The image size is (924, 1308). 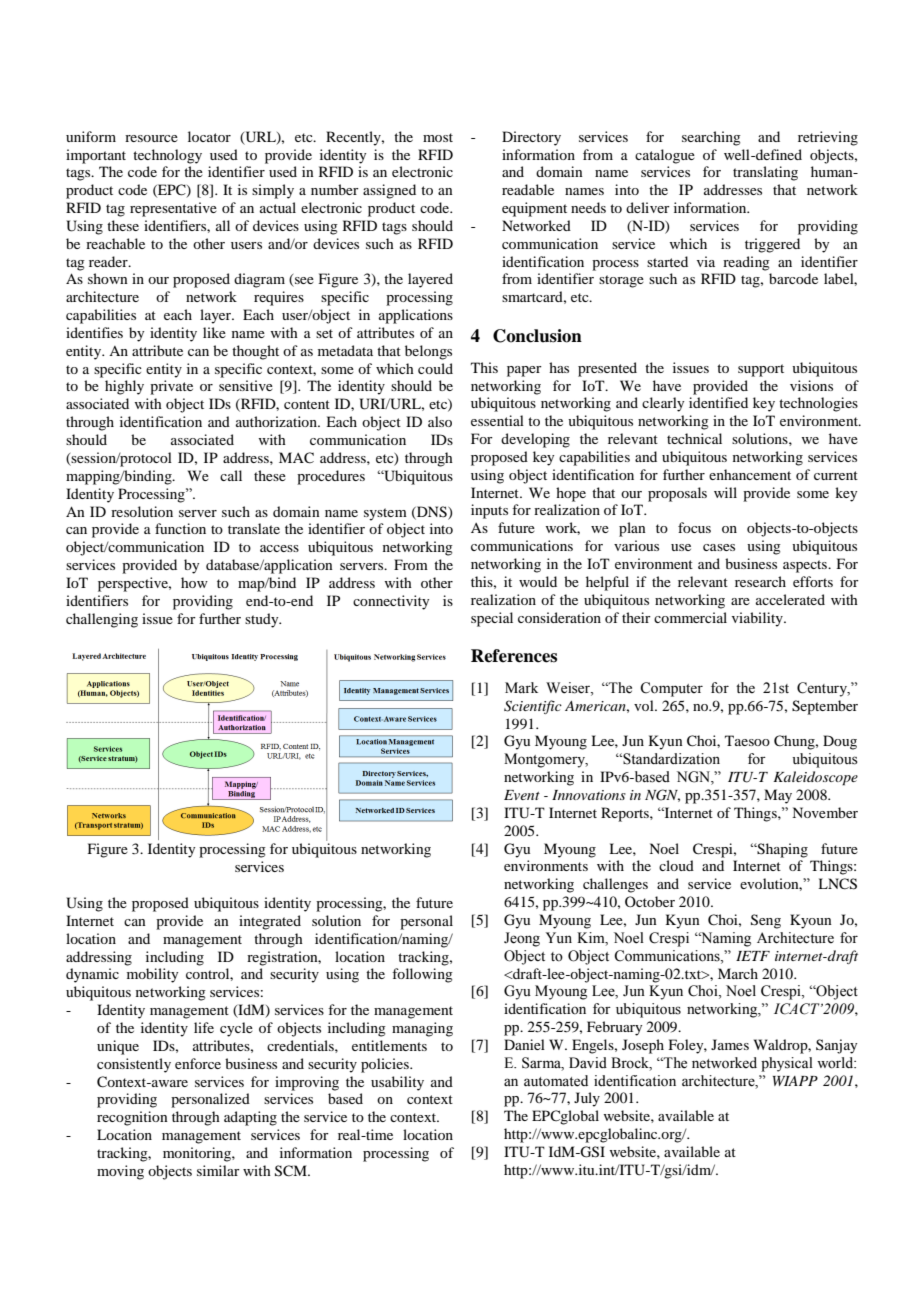 What do you see at coordinates (758, 619) in the screenshot?
I see `viability` at bounding box center [758, 619].
